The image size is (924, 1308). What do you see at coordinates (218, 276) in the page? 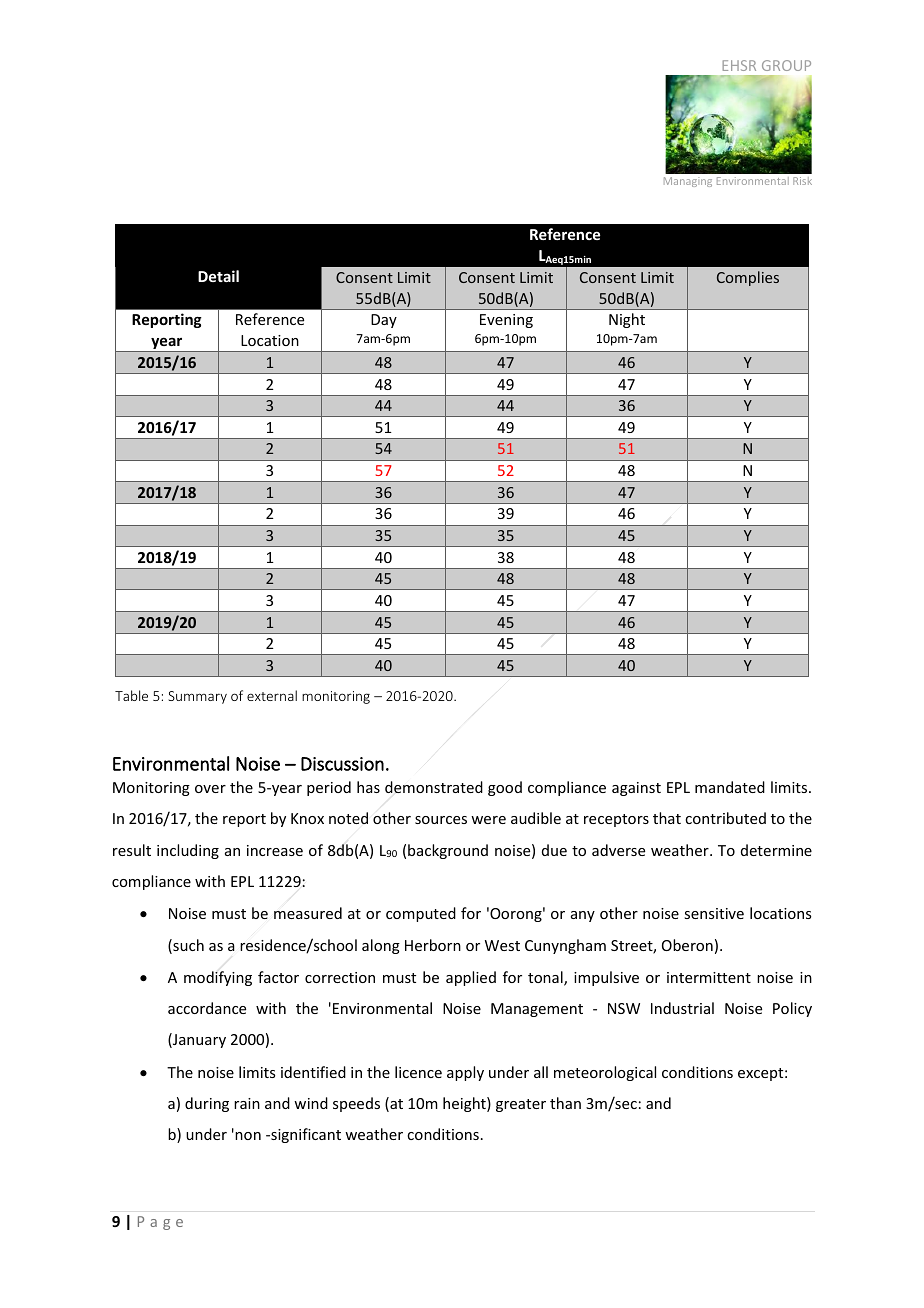
I see `Detail` at bounding box center [218, 276].
